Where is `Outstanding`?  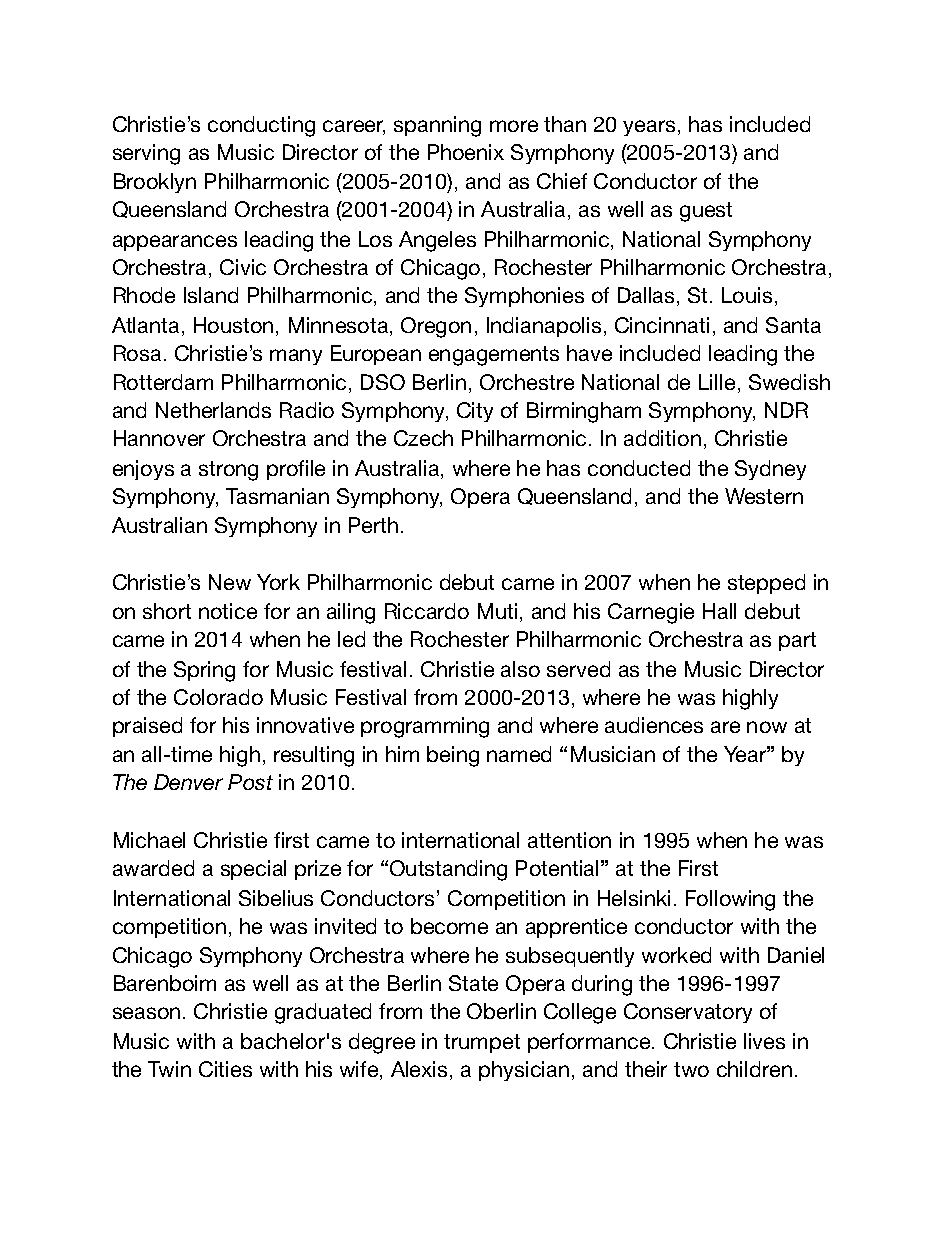
Outstanding is located at coordinates (448, 870).
